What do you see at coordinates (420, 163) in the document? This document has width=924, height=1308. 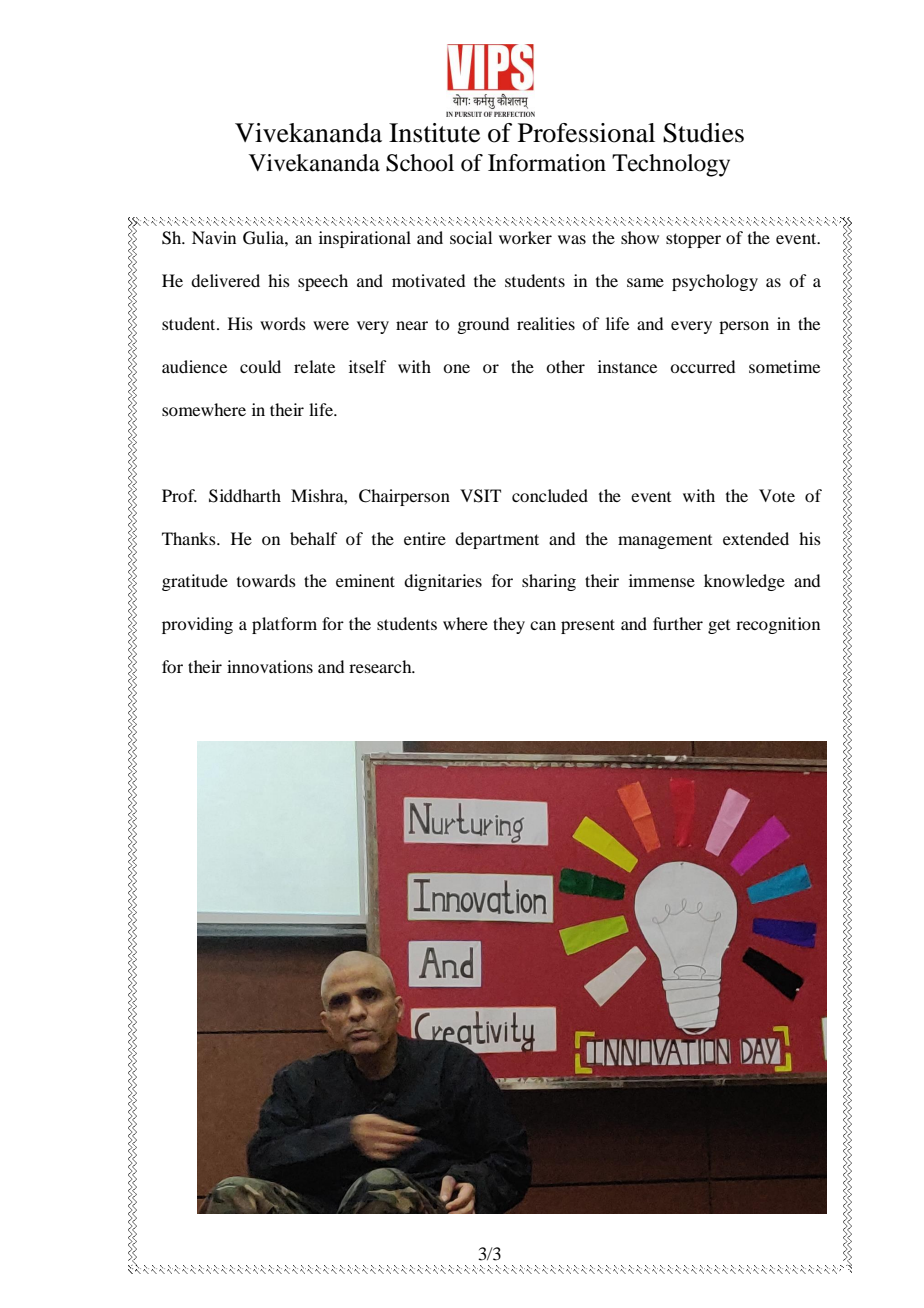 I see `School` at bounding box center [420, 163].
